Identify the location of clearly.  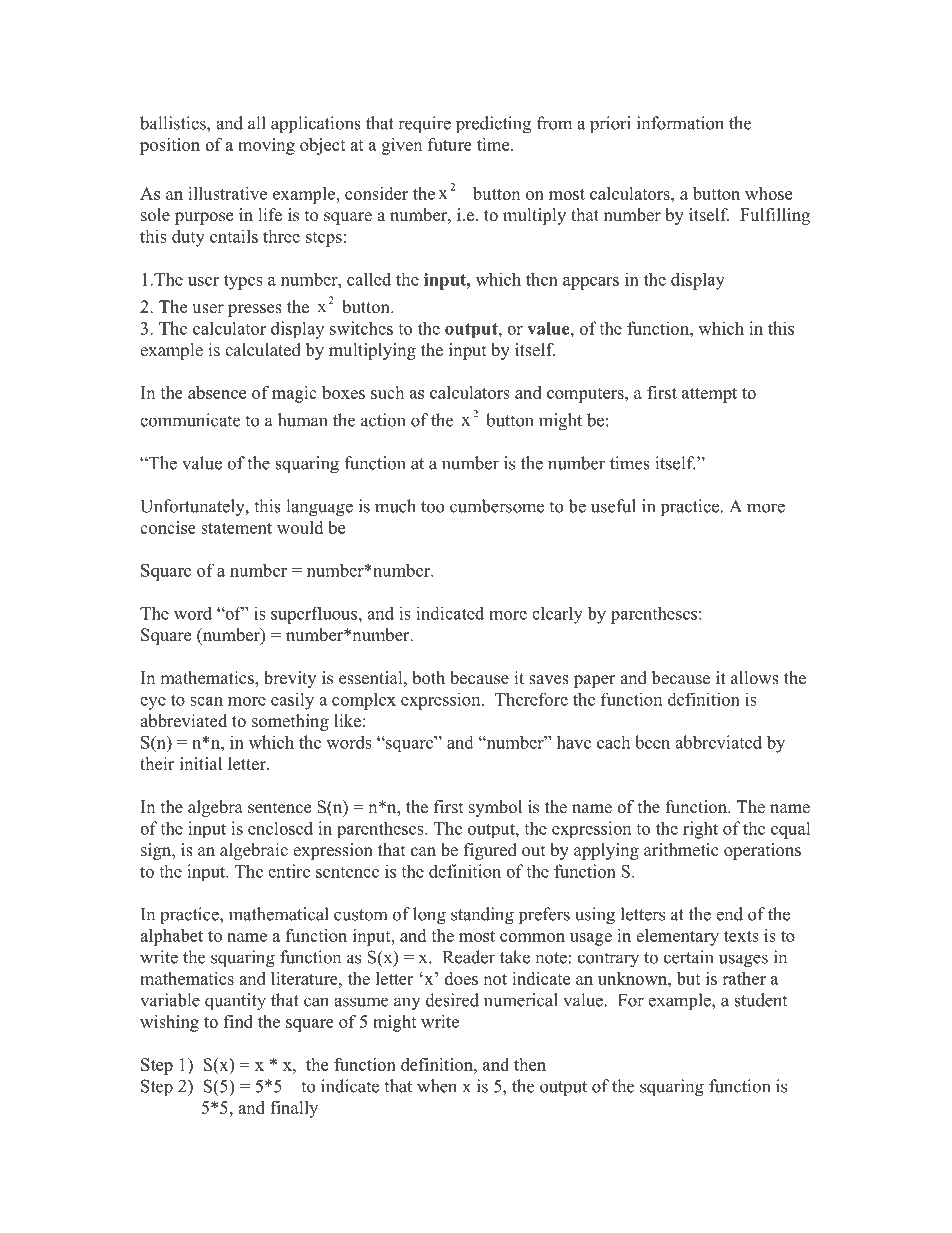
(557, 615).
